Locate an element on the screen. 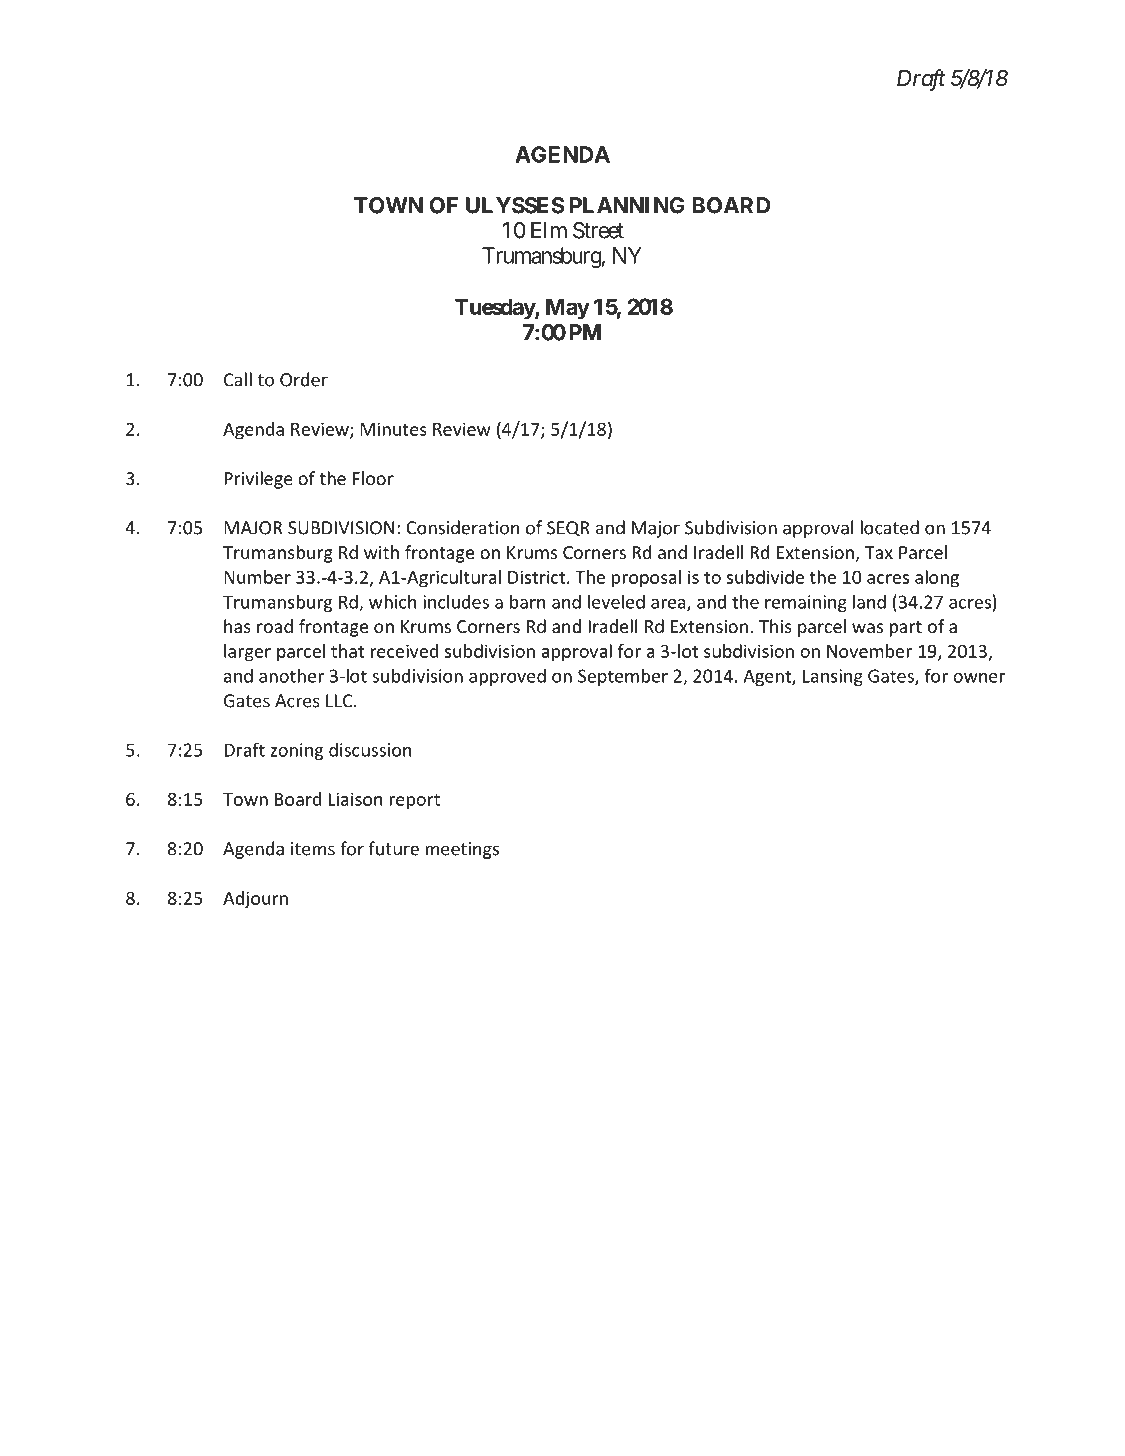 The height and width of the screenshot is (1456, 1125). road is located at coordinates (275, 626).
